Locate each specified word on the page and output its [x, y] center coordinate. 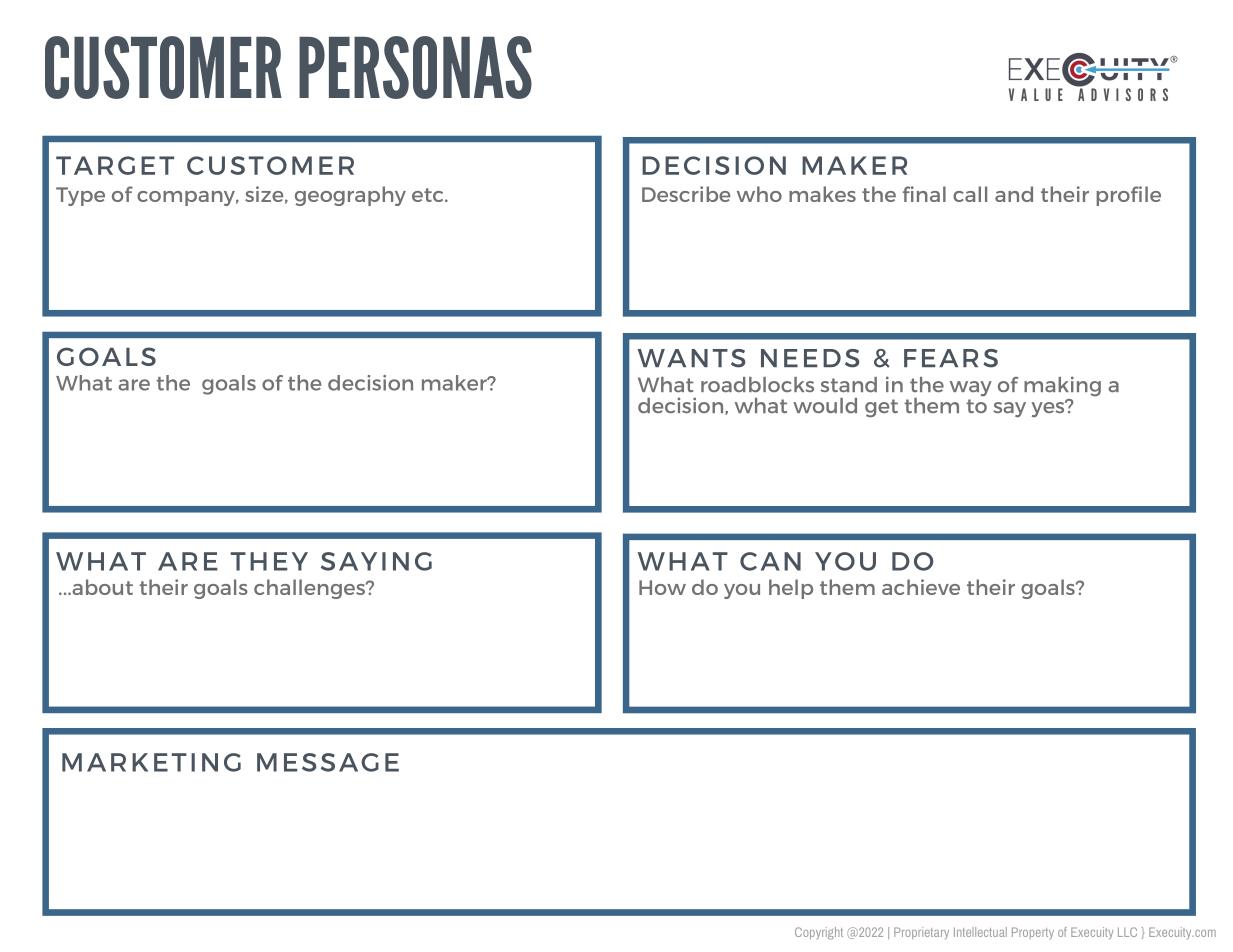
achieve [921, 587]
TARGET [115, 165]
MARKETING [151, 762]
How [662, 587]
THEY [269, 561]
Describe [686, 194]
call [970, 194]
